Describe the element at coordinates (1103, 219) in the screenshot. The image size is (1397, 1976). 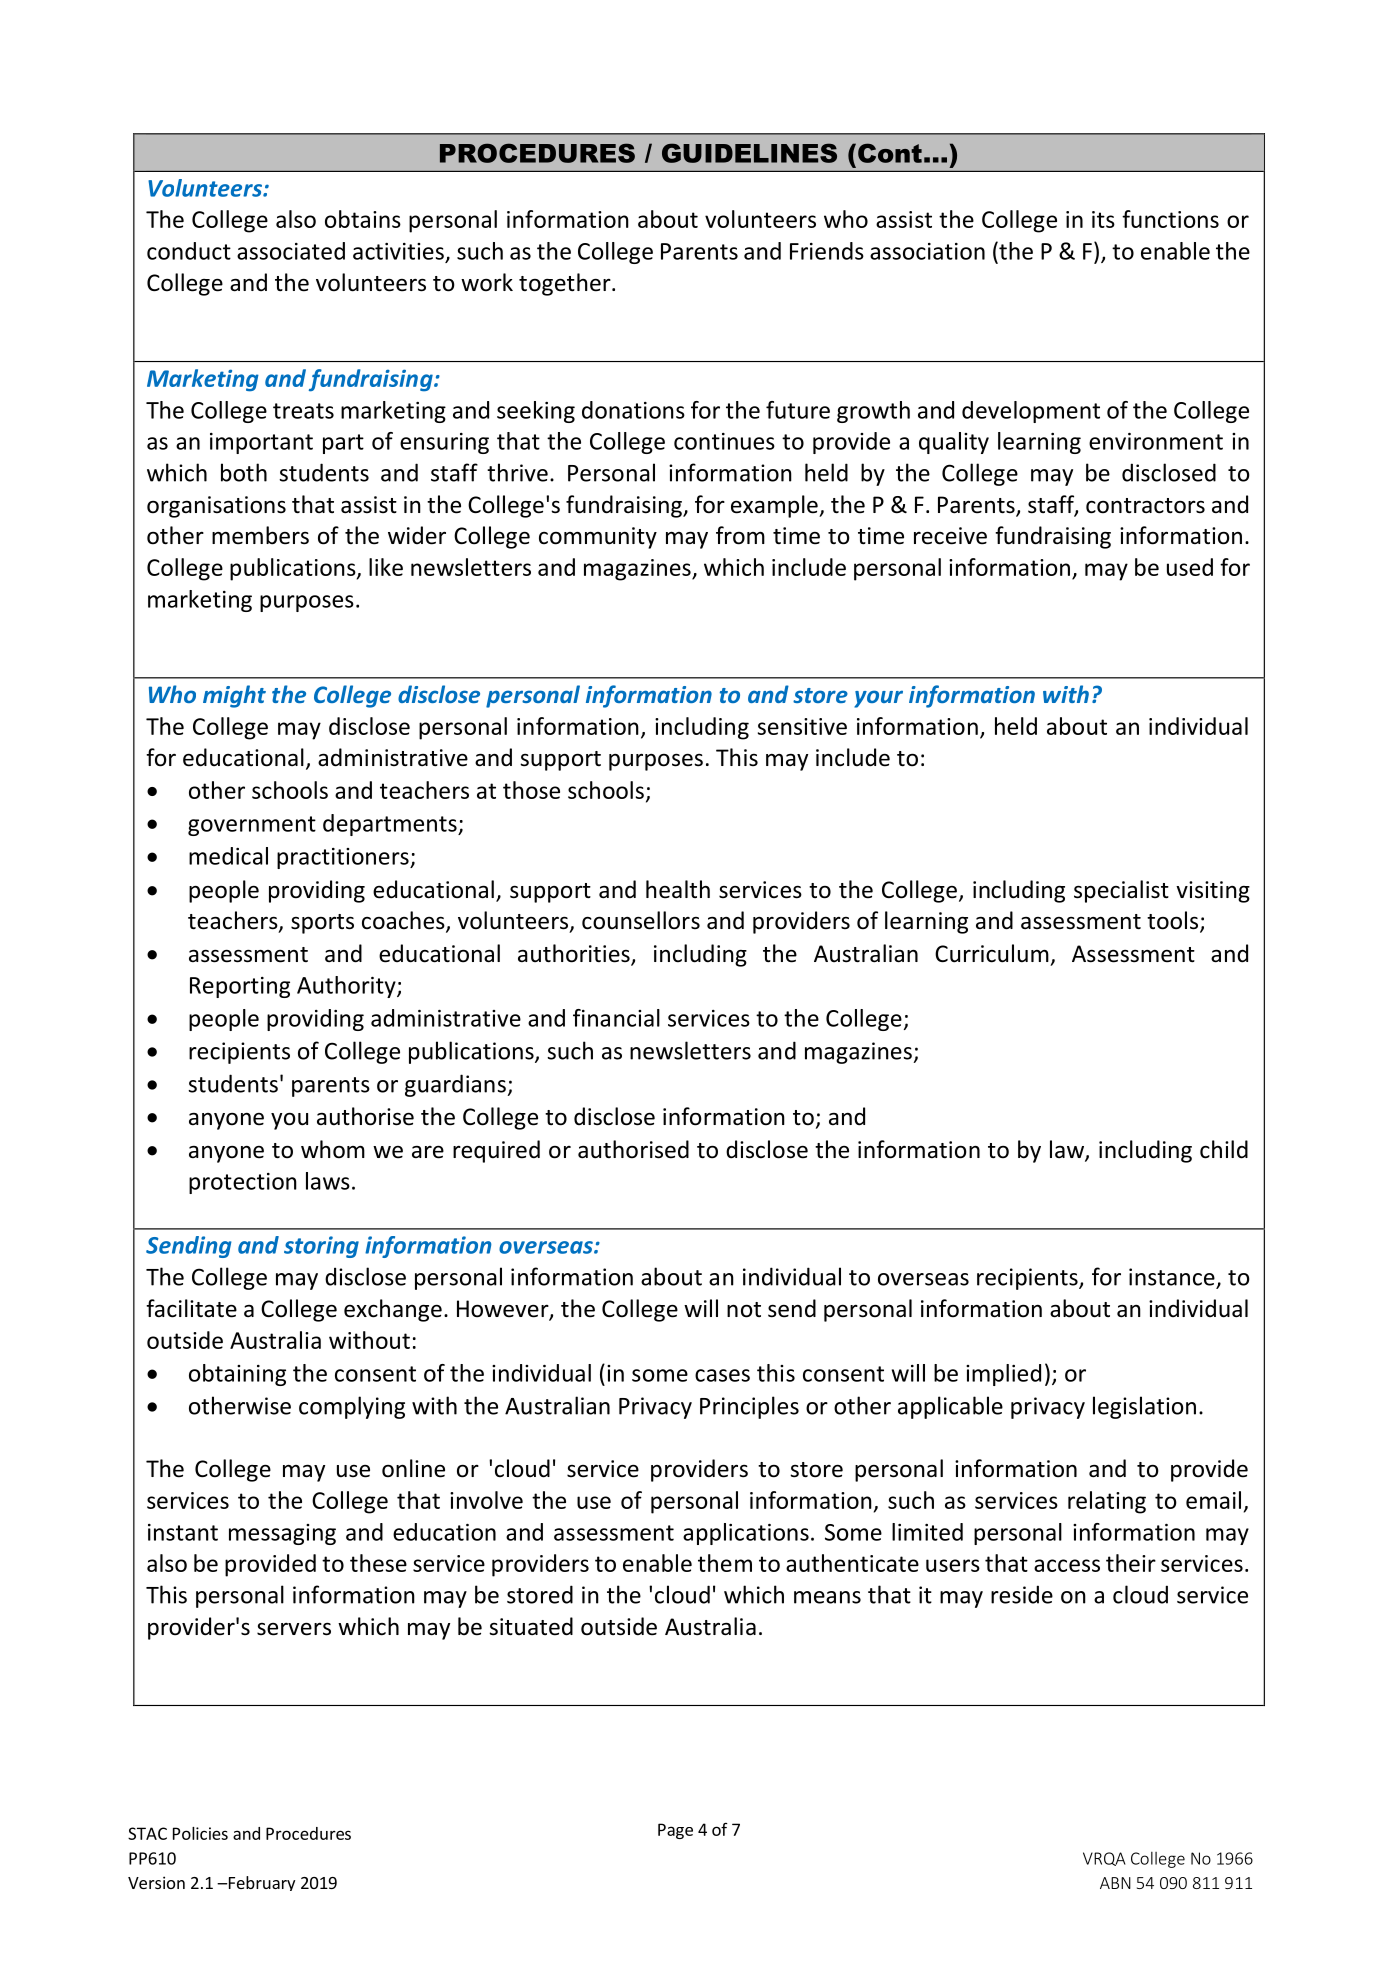
I see `its` at that location.
